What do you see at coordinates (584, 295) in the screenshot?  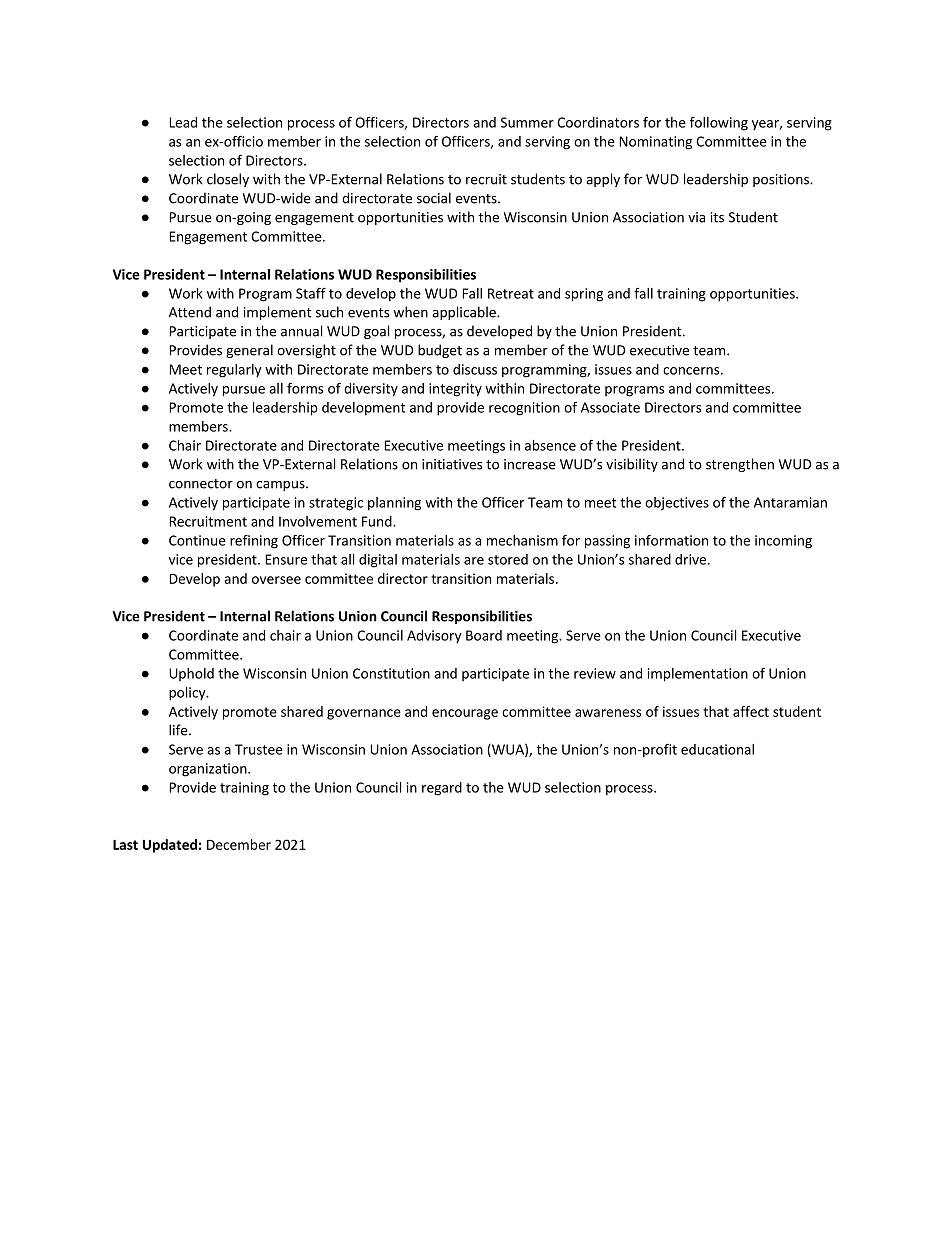 I see `spring` at bounding box center [584, 295].
